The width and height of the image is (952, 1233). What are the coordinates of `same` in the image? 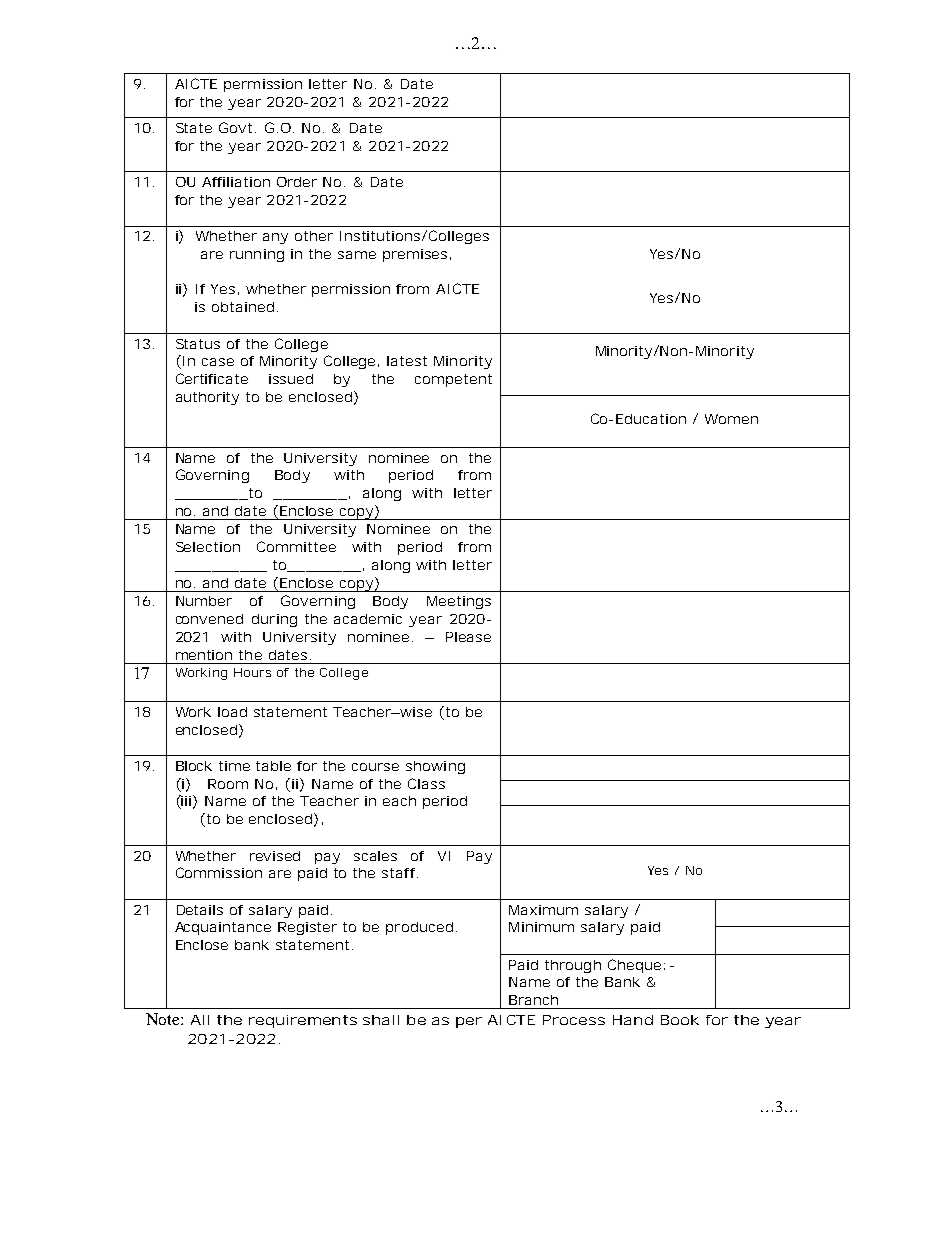 It's located at (357, 255).
